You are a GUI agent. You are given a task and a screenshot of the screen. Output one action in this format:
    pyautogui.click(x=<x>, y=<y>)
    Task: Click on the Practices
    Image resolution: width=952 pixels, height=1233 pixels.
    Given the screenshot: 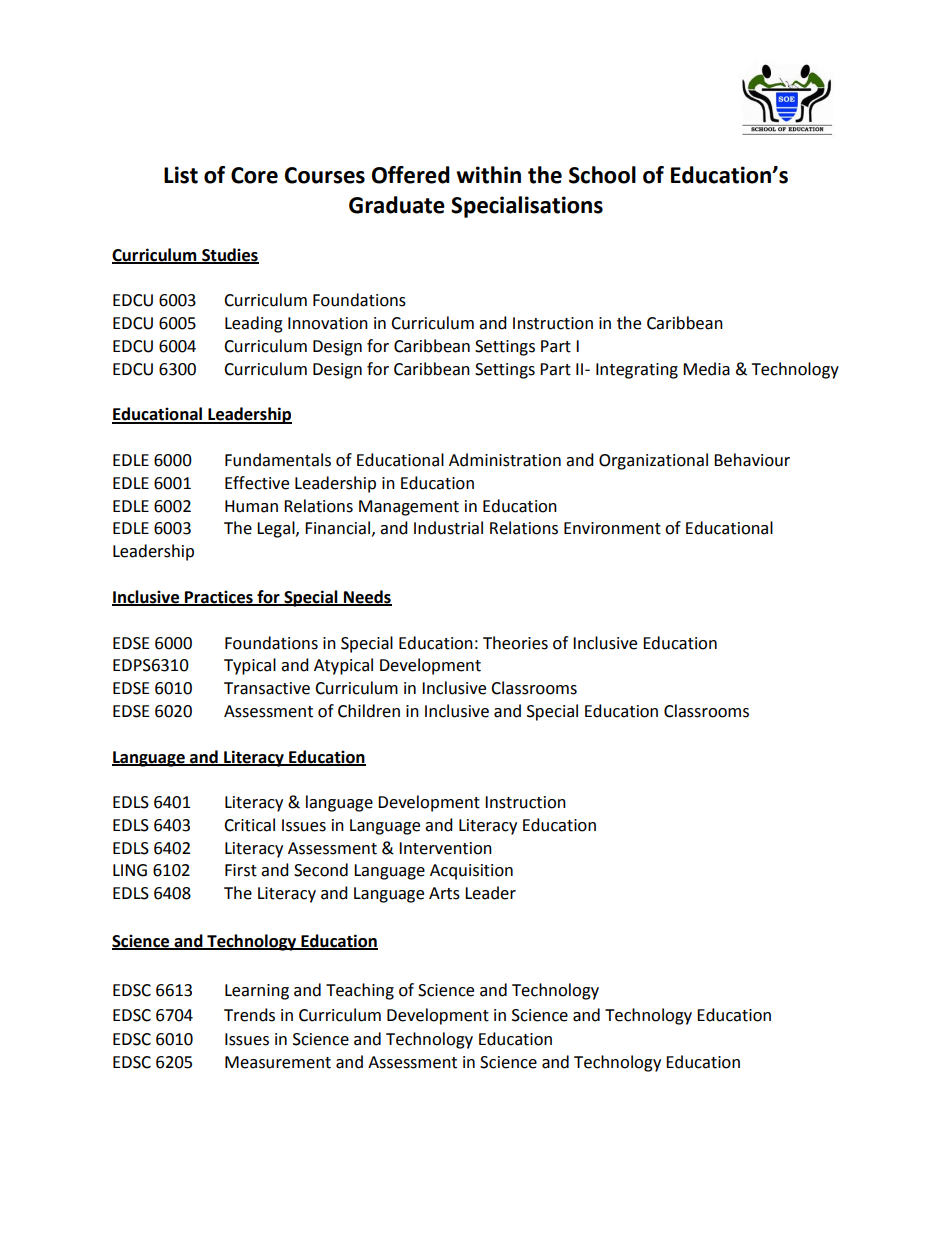 What is the action you would take?
    pyautogui.click(x=219, y=597)
